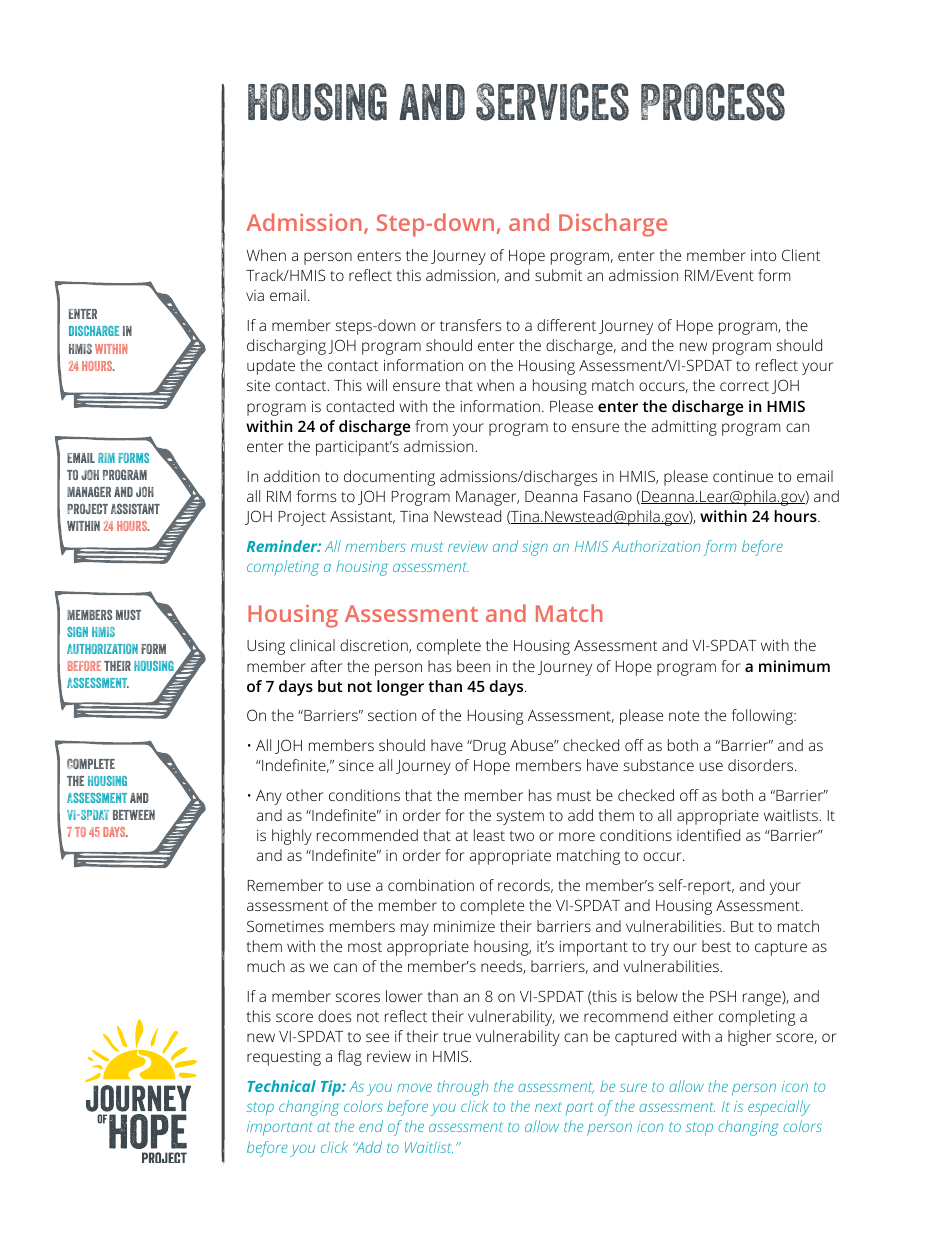 The height and width of the screenshot is (1233, 952). Describe the element at coordinates (312, 645) in the screenshot. I see `clinical` at that location.
